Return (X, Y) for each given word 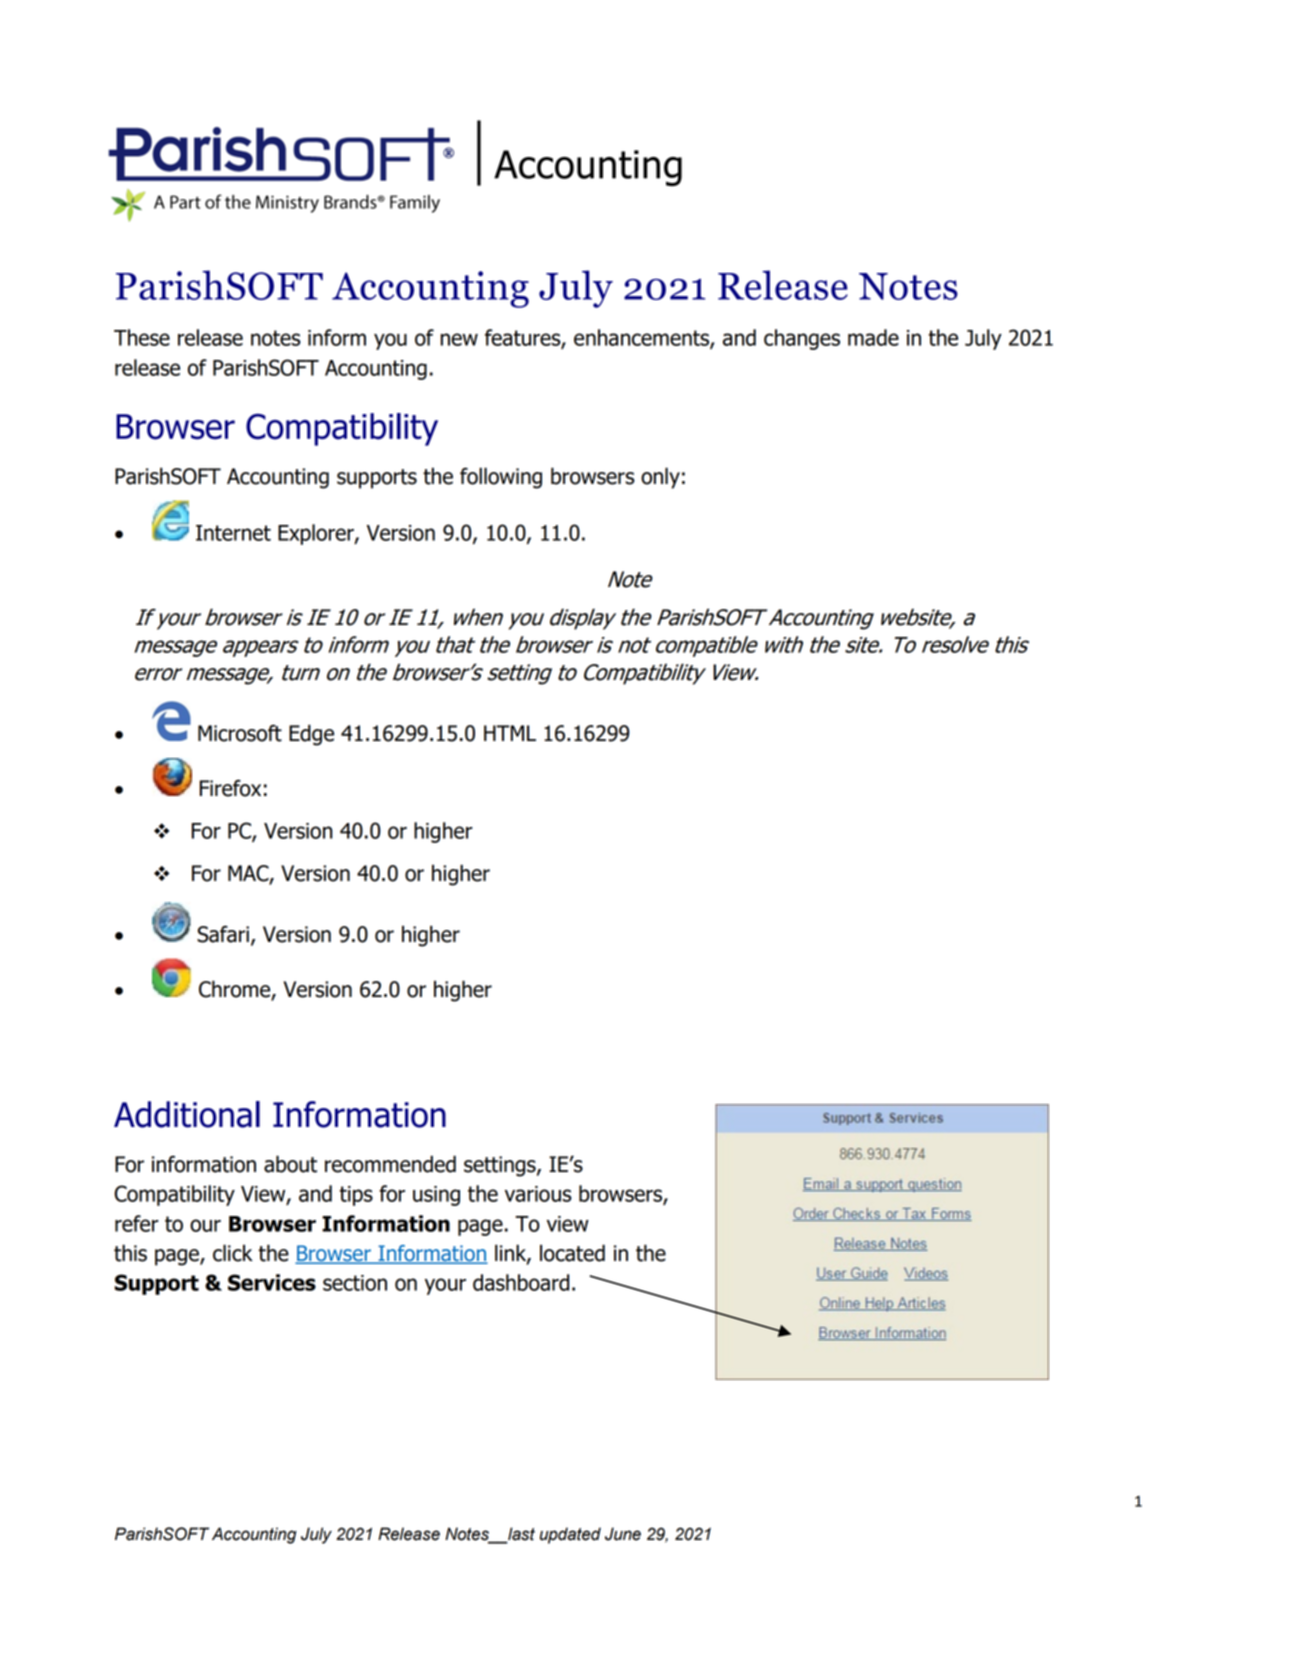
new (459, 339)
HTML (510, 733)
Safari (223, 934)
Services (272, 1282)
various (538, 1194)
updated (570, 1535)
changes (802, 339)
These (142, 337)
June (623, 1534)
